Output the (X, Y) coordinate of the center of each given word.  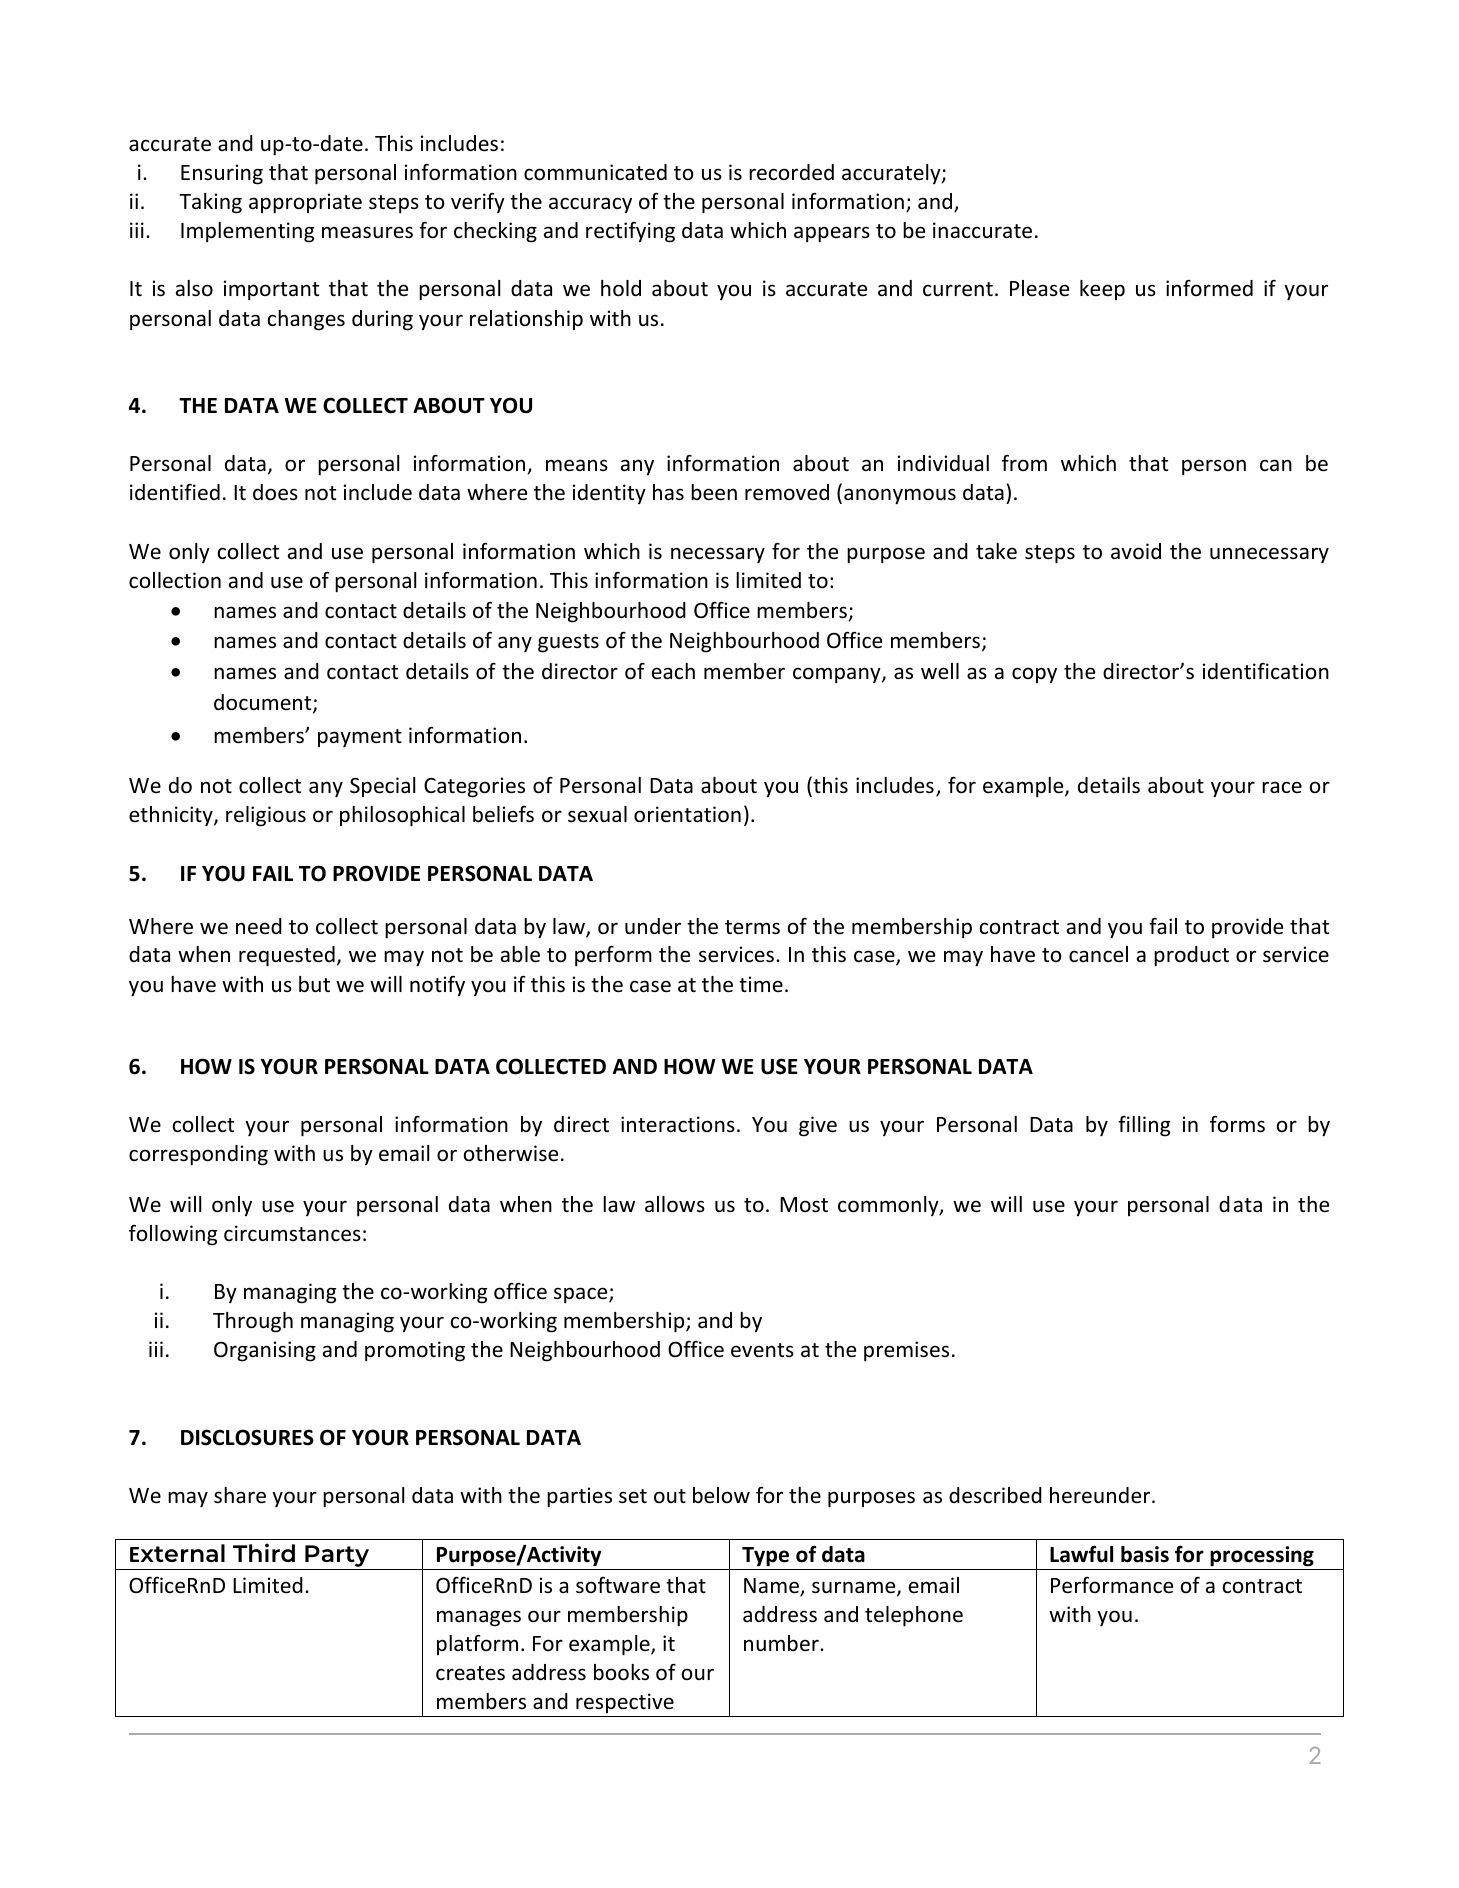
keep (1102, 290)
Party (337, 1557)
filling (1144, 1126)
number (782, 1643)
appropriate (305, 203)
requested (287, 956)
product (1191, 956)
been (714, 492)
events (762, 1350)
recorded (791, 172)
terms (752, 927)
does (275, 492)
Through (253, 1322)
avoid (1136, 551)
